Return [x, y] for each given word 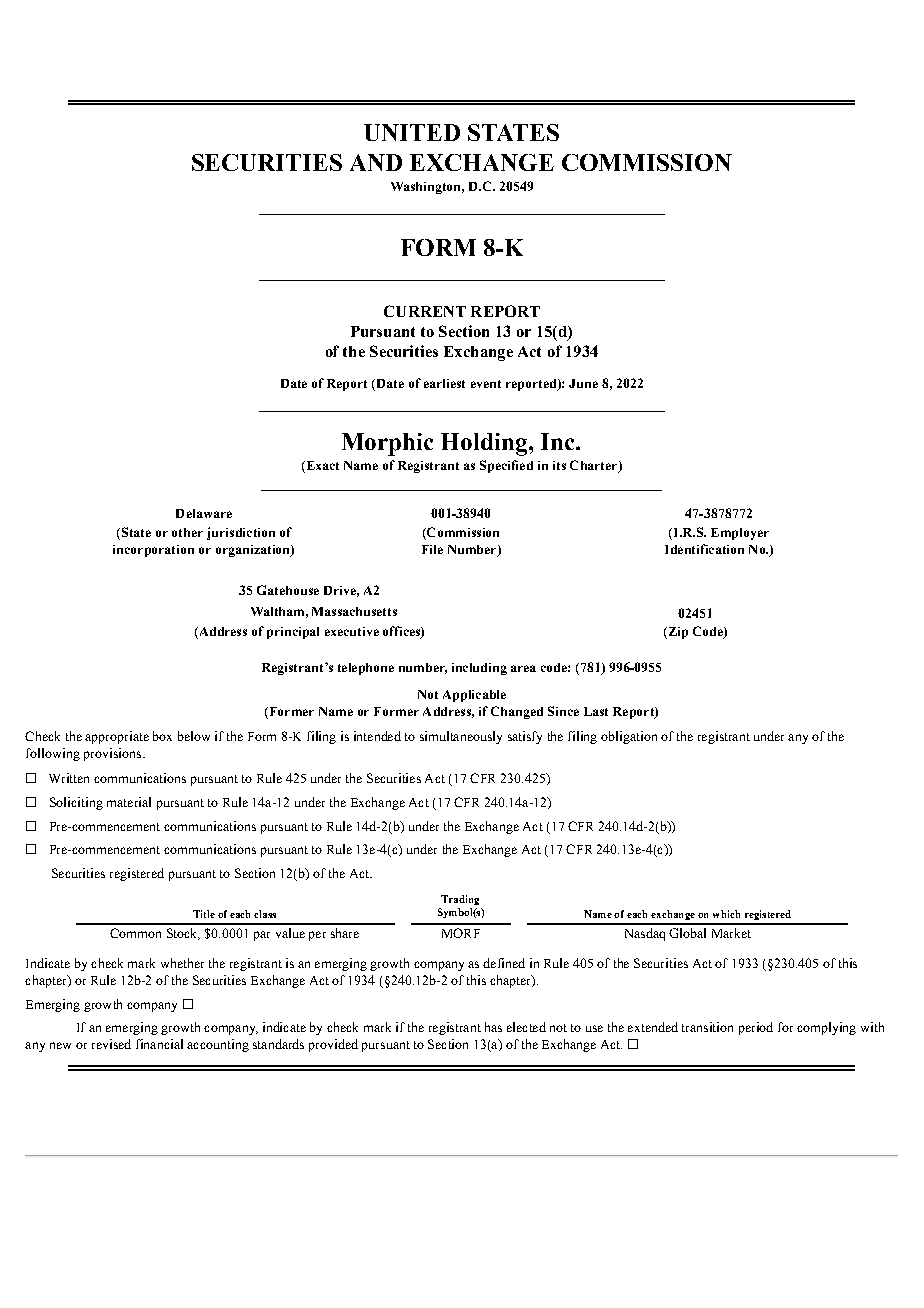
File [432, 549]
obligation [629, 737]
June [583, 383]
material [129, 802]
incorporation [153, 551]
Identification [704, 549]
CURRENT [425, 311]
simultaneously [461, 737]
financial [159, 1044]
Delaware [204, 513]
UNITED [412, 132]
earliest [444, 383]
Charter [595, 466]
